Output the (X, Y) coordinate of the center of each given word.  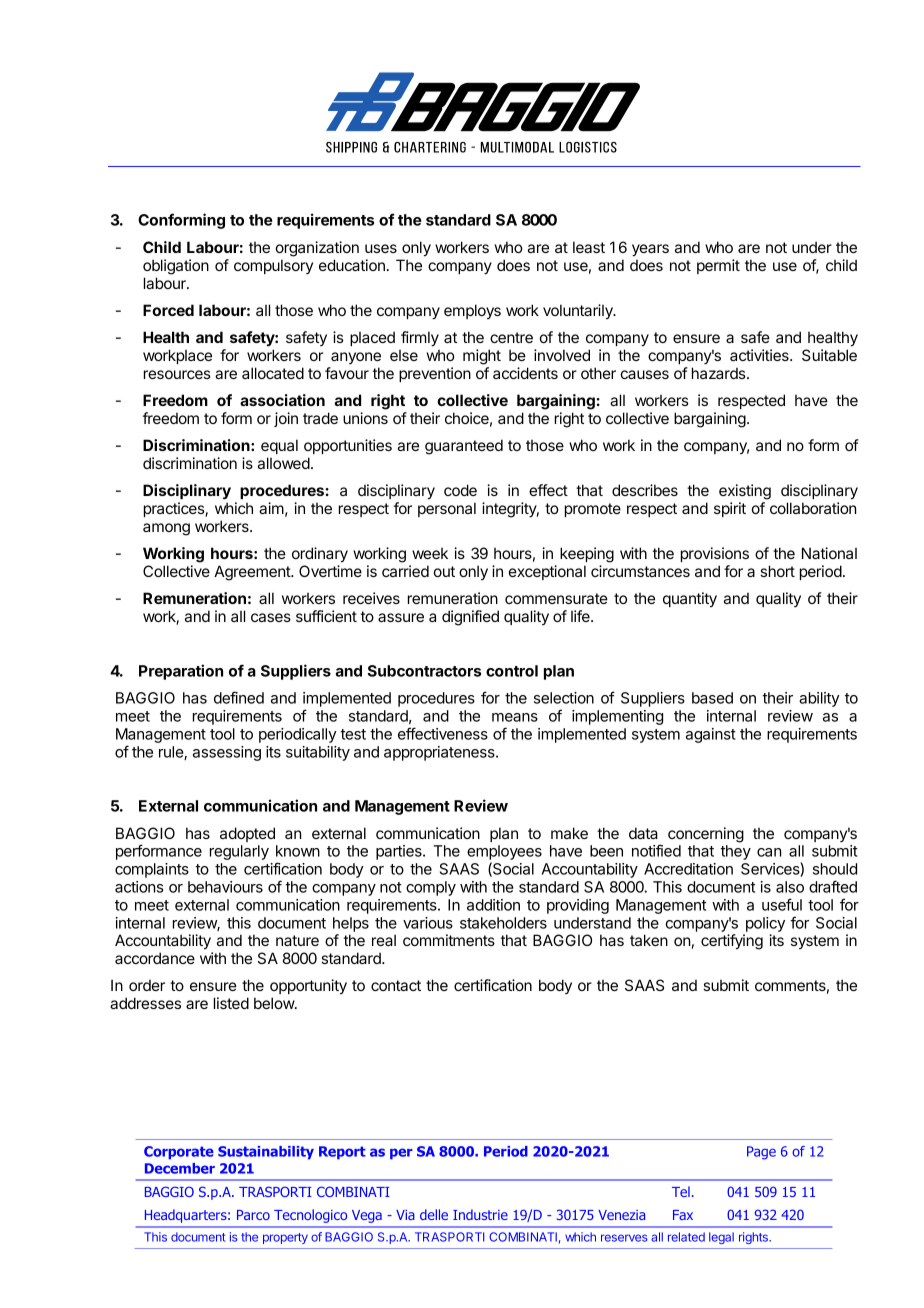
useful (782, 904)
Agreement (253, 573)
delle (434, 1214)
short (777, 571)
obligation (176, 267)
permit (718, 266)
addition (493, 905)
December (180, 1168)
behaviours (225, 887)
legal (721, 1238)
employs (472, 311)
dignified (470, 618)
